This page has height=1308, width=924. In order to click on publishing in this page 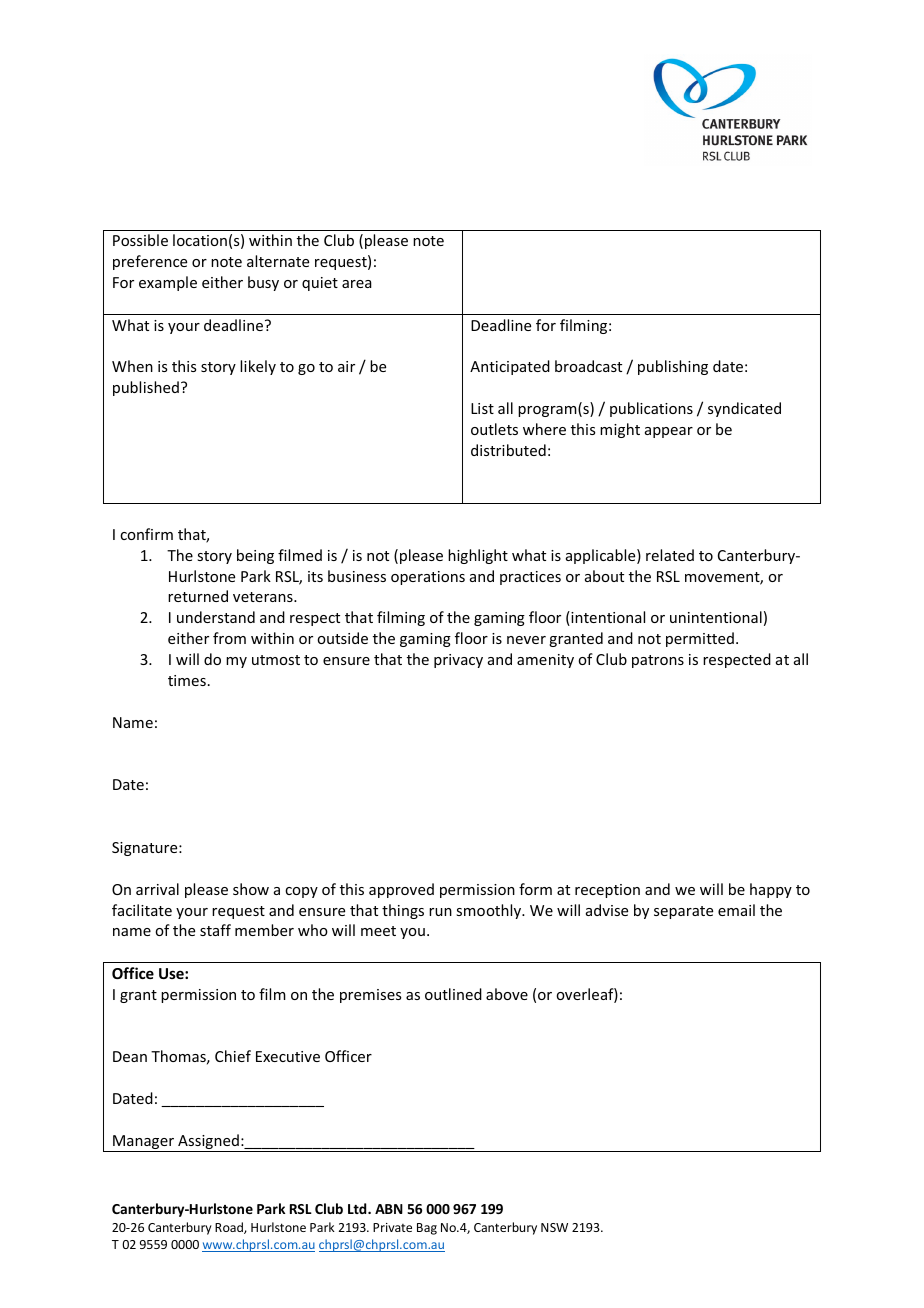, I will do `click(673, 367)`.
